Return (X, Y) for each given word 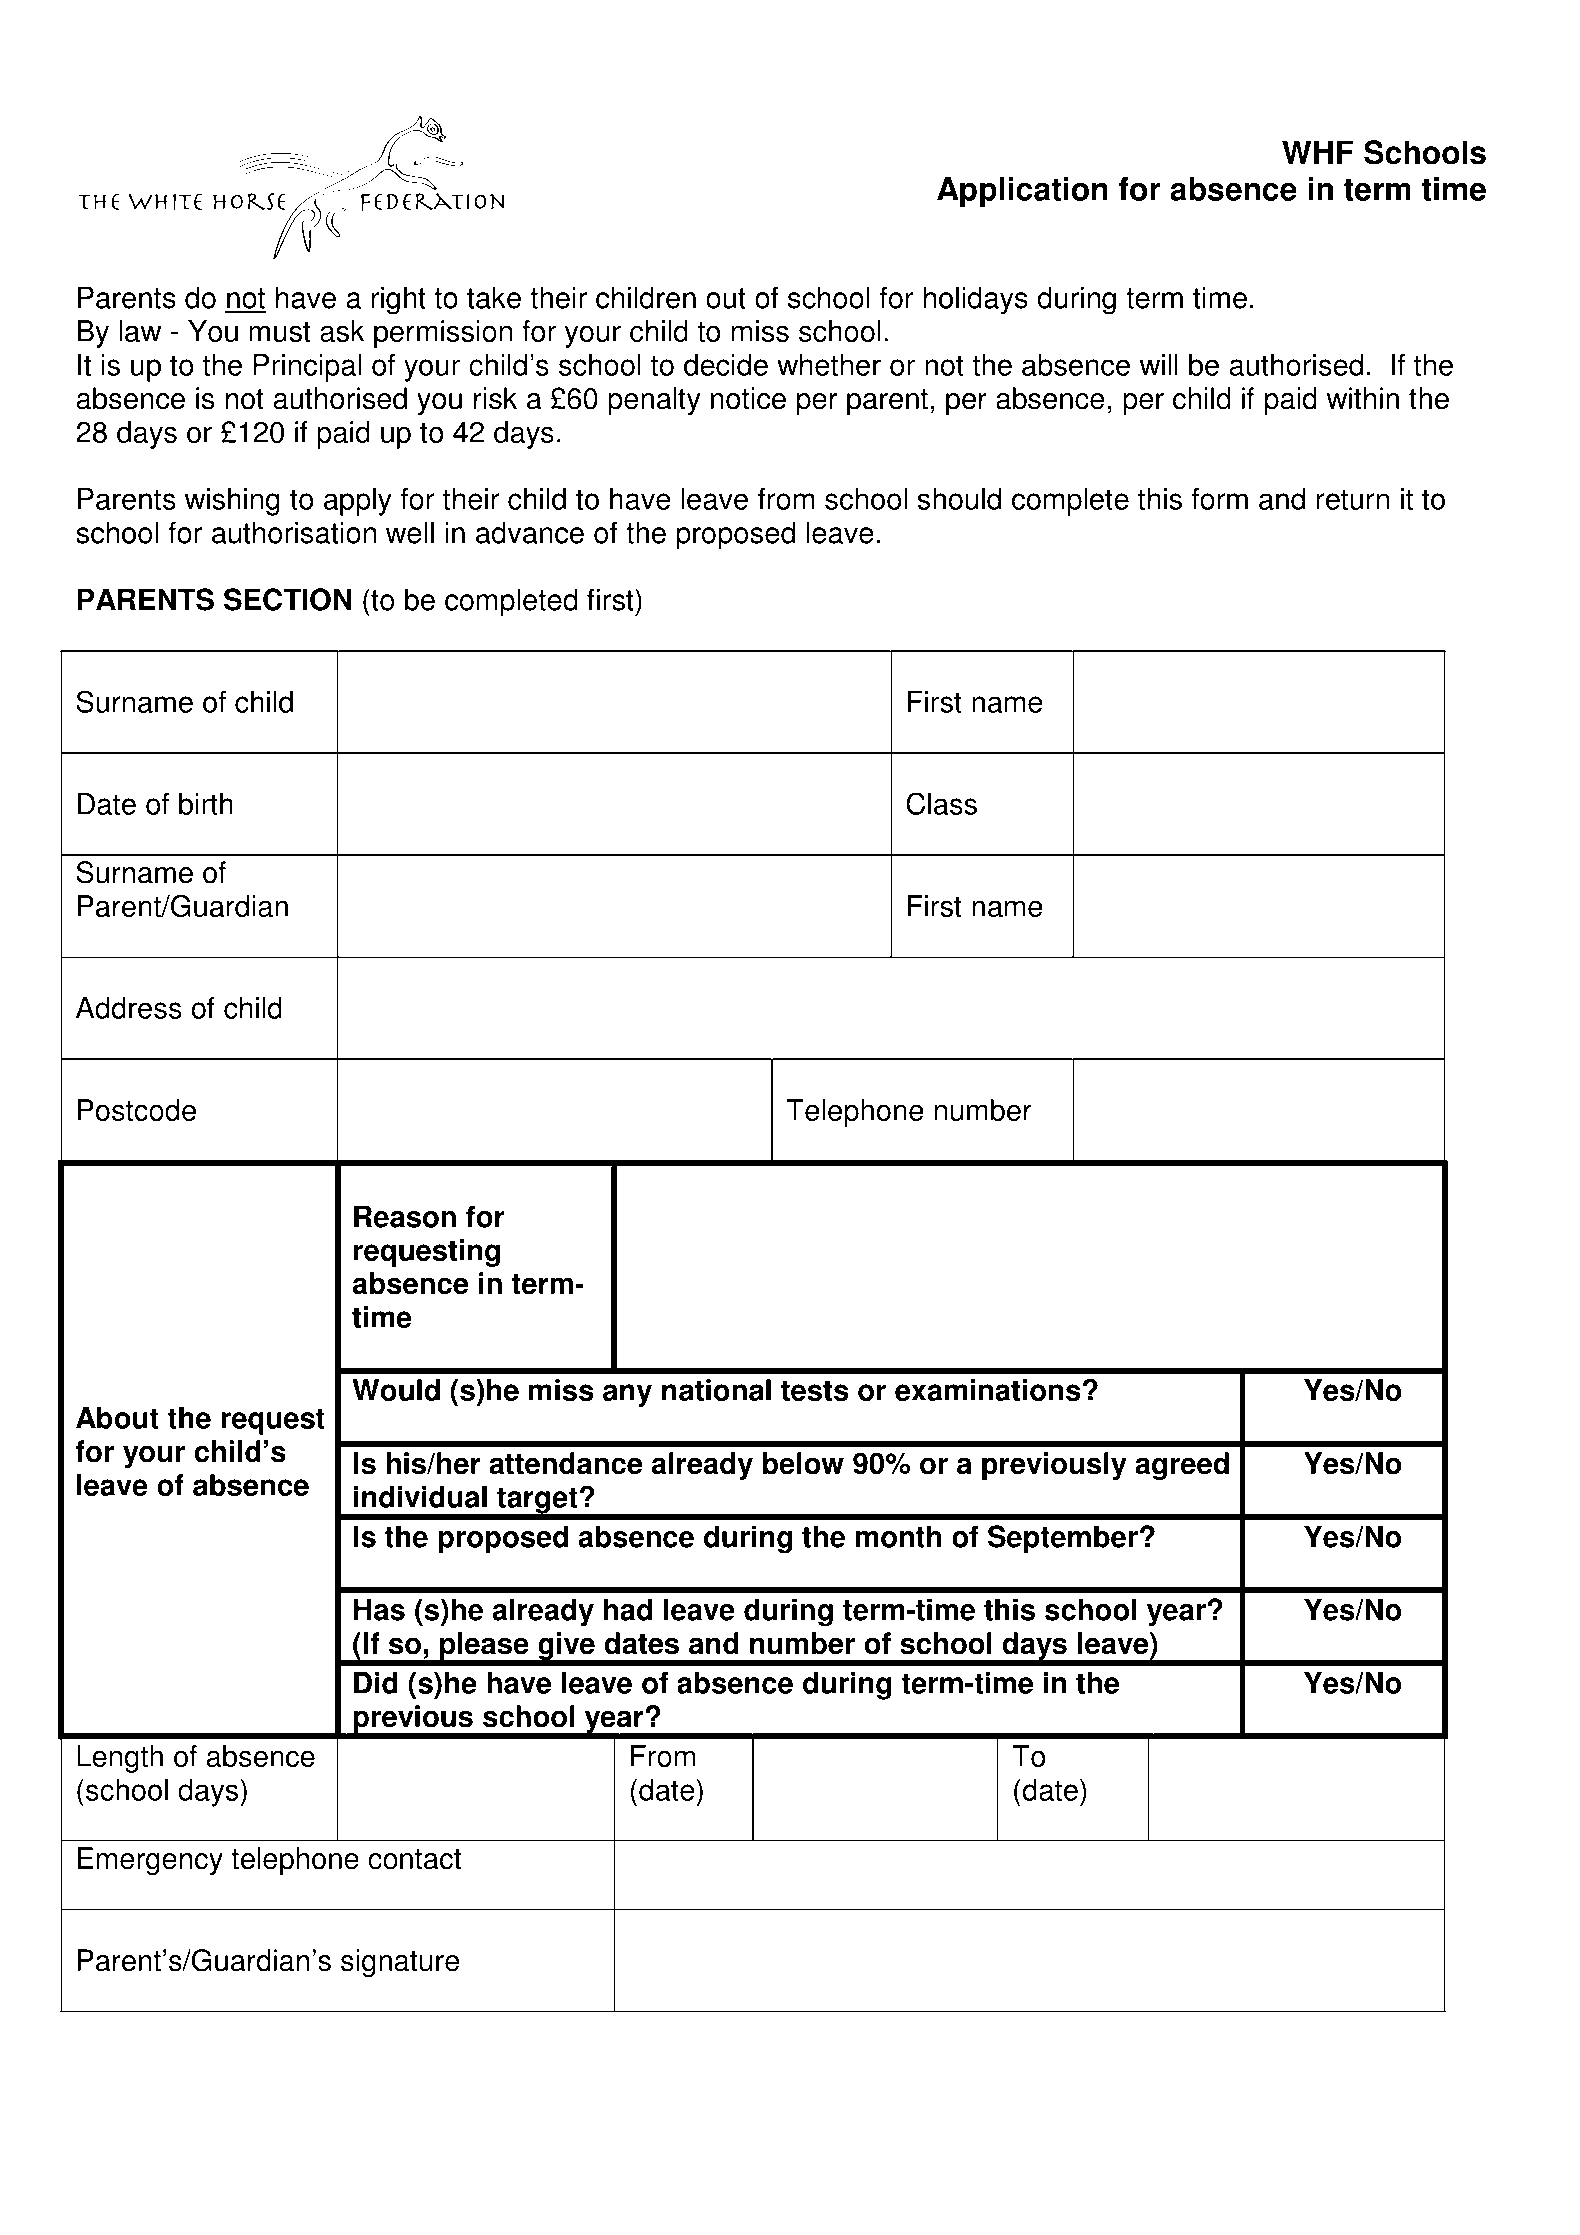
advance (530, 532)
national (716, 1390)
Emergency (150, 1861)
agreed (1182, 1466)
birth (206, 804)
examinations (987, 1390)
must (280, 332)
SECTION (288, 599)
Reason (405, 1216)
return (1352, 499)
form (1219, 499)
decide (726, 365)
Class (941, 803)
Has (379, 1609)
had (628, 1609)
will (1159, 365)
